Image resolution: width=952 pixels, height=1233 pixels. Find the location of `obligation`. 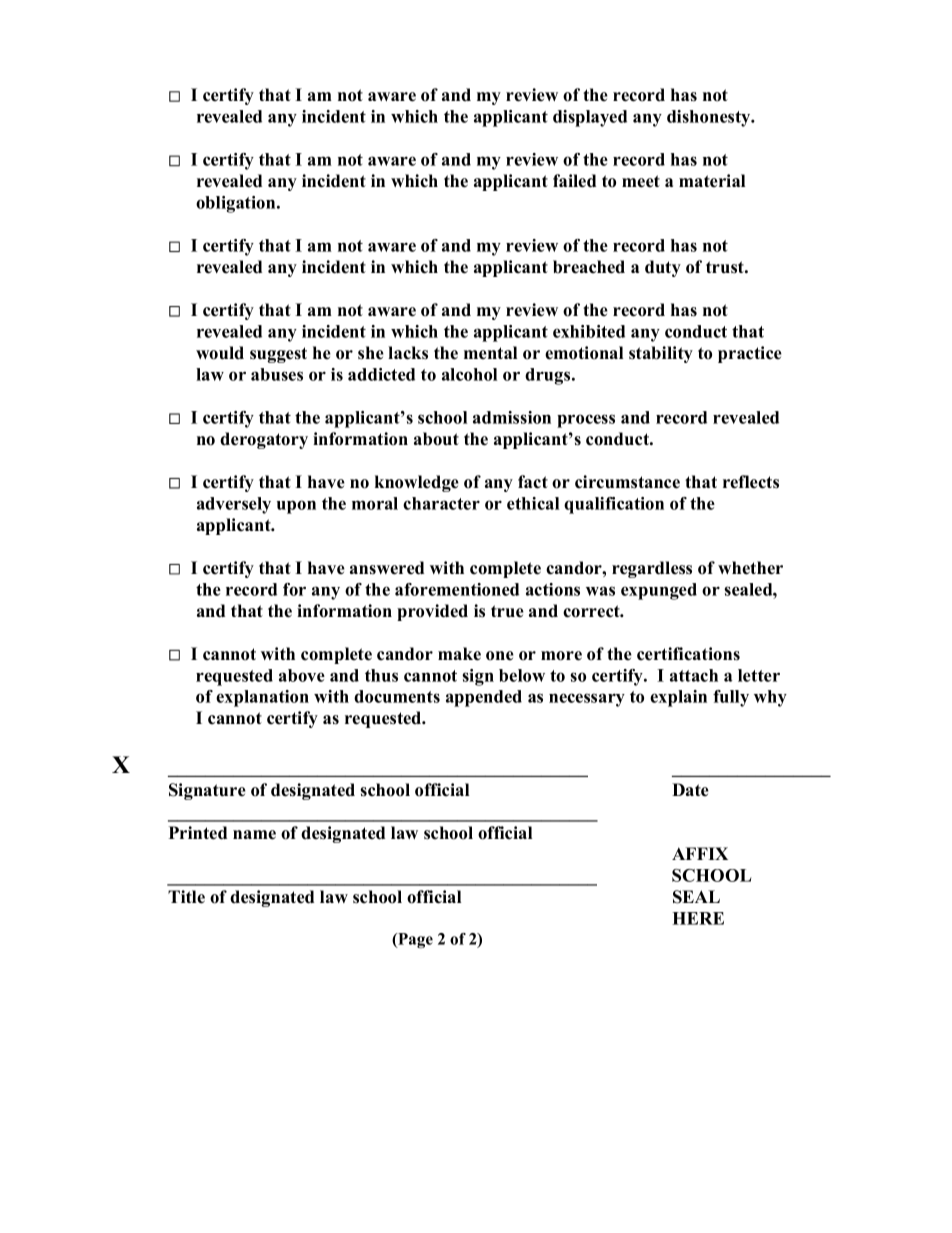

obligation is located at coordinates (237, 204).
